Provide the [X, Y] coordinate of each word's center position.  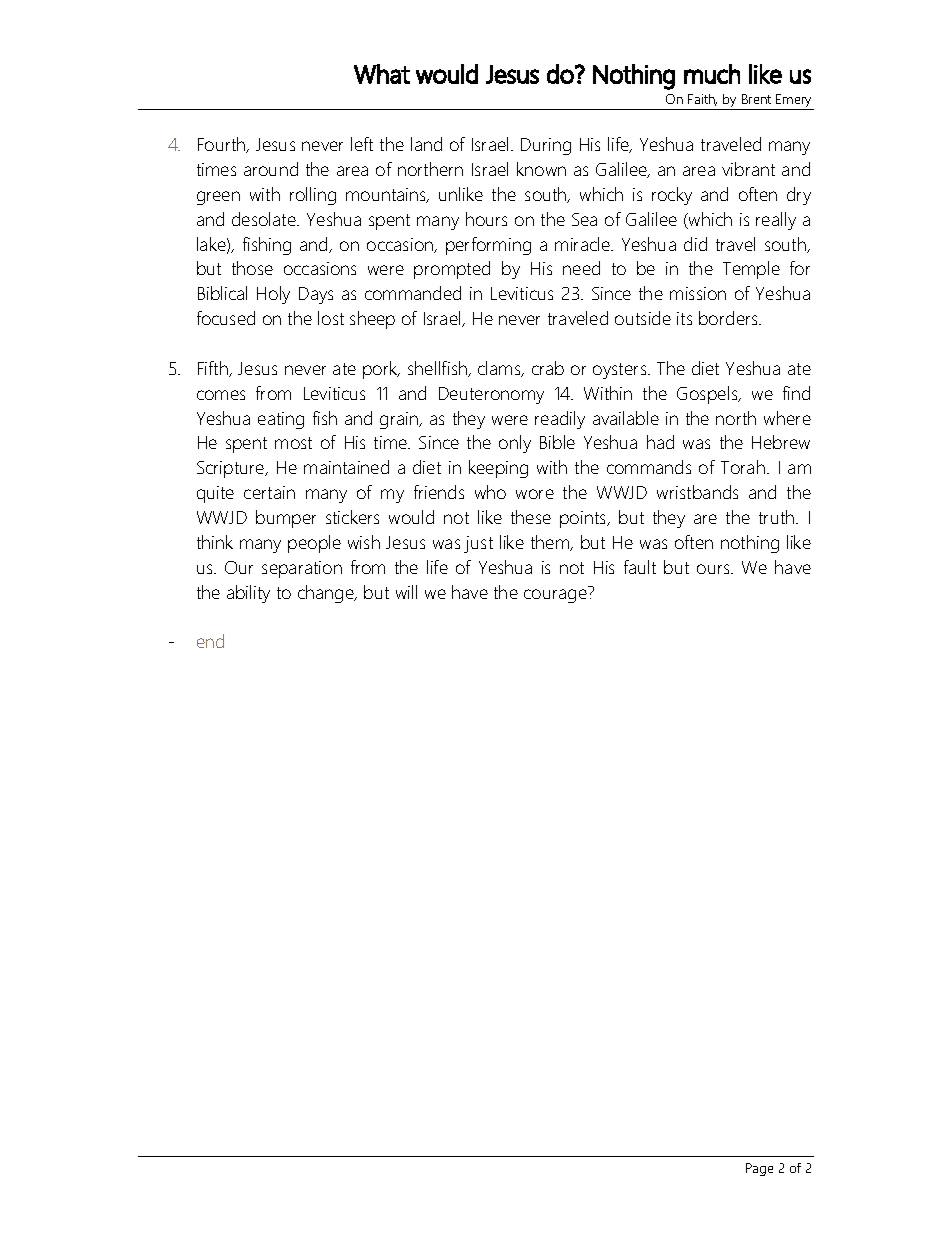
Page [759, 1169]
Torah [743, 467]
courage [555, 596]
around [271, 169]
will [406, 592]
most [293, 443]
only [515, 444]
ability [248, 594]
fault [640, 567]
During [546, 146]
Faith [702, 100]
